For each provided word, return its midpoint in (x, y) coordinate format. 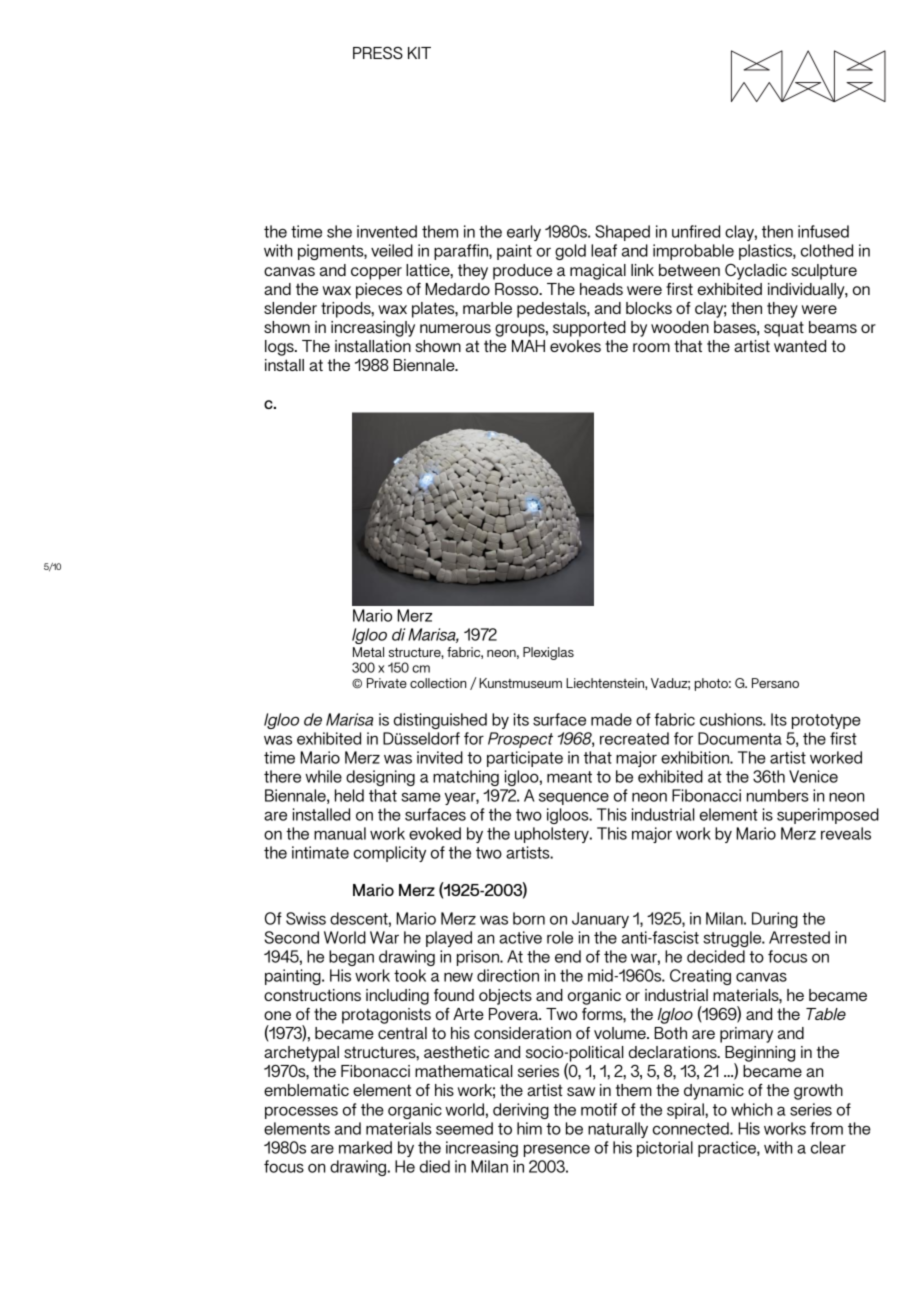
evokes (575, 346)
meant (569, 777)
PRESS (378, 52)
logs (280, 348)
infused (823, 231)
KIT (419, 53)
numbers (778, 795)
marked (365, 1147)
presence (557, 1150)
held (349, 795)
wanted (800, 346)
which (751, 1109)
